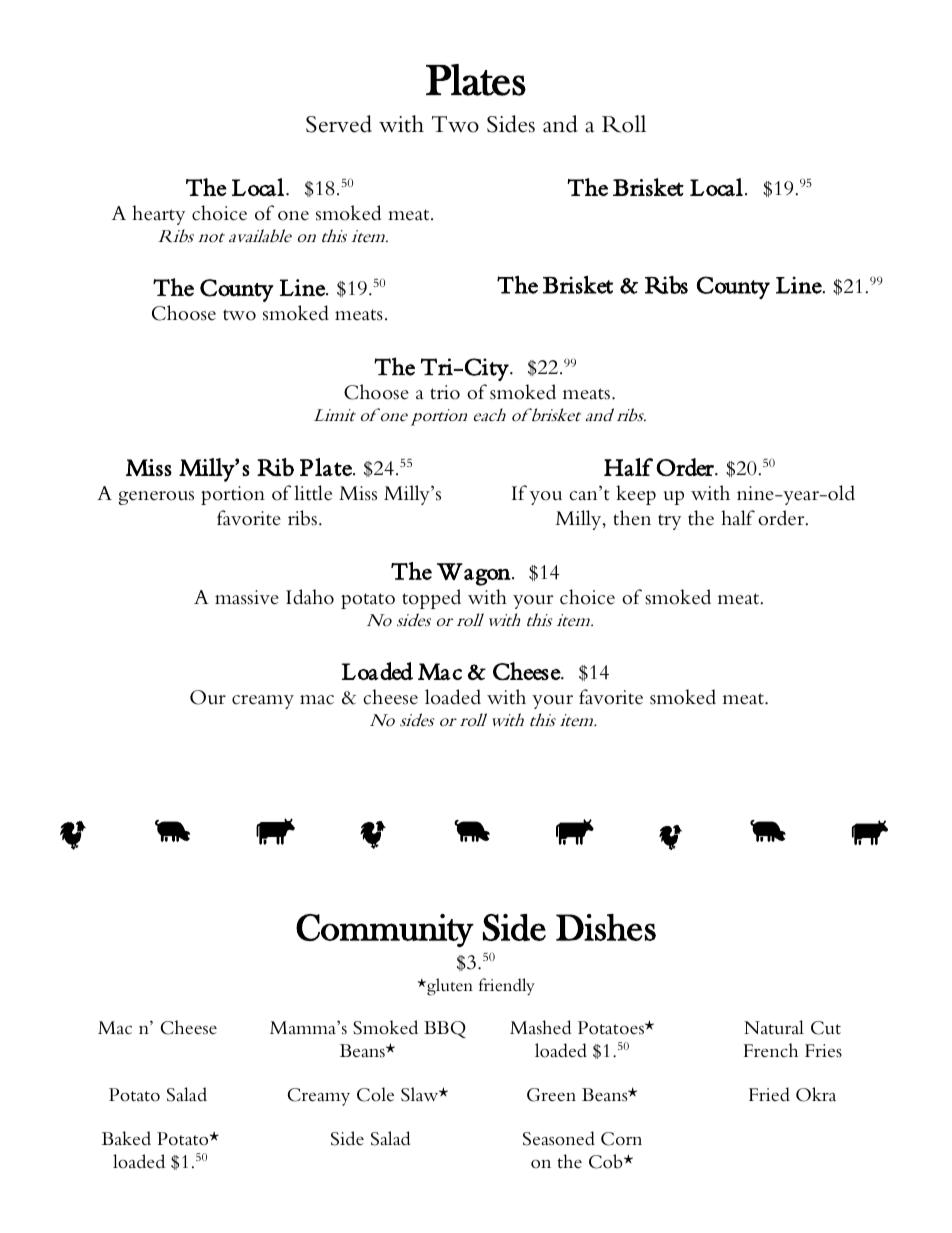  Describe the element at coordinates (769, 1094) in the screenshot. I see `Fried` at that location.
